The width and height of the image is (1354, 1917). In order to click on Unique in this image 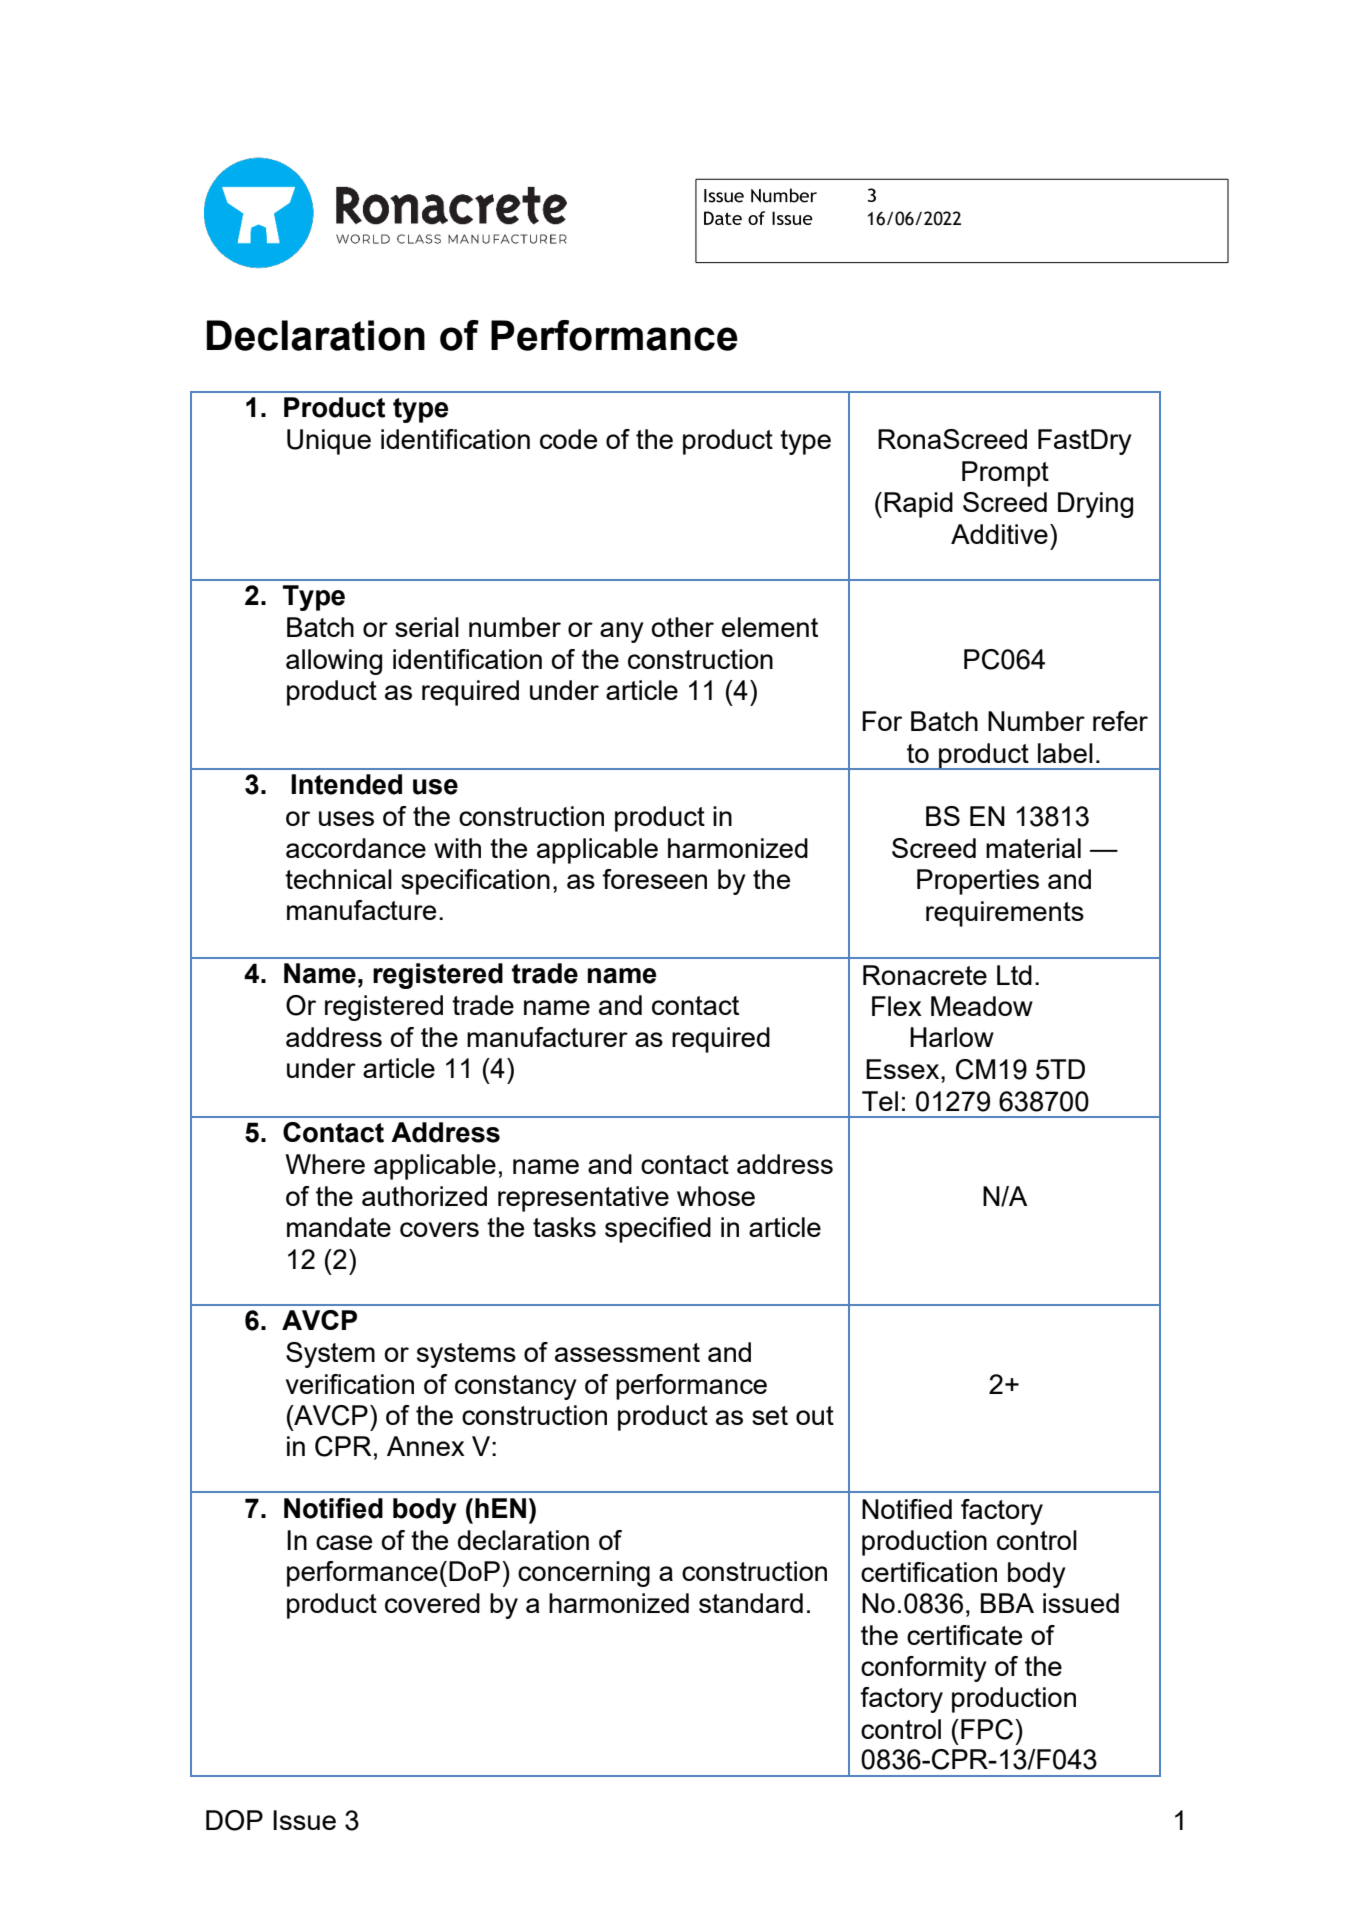, I will do `click(329, 442)`.
